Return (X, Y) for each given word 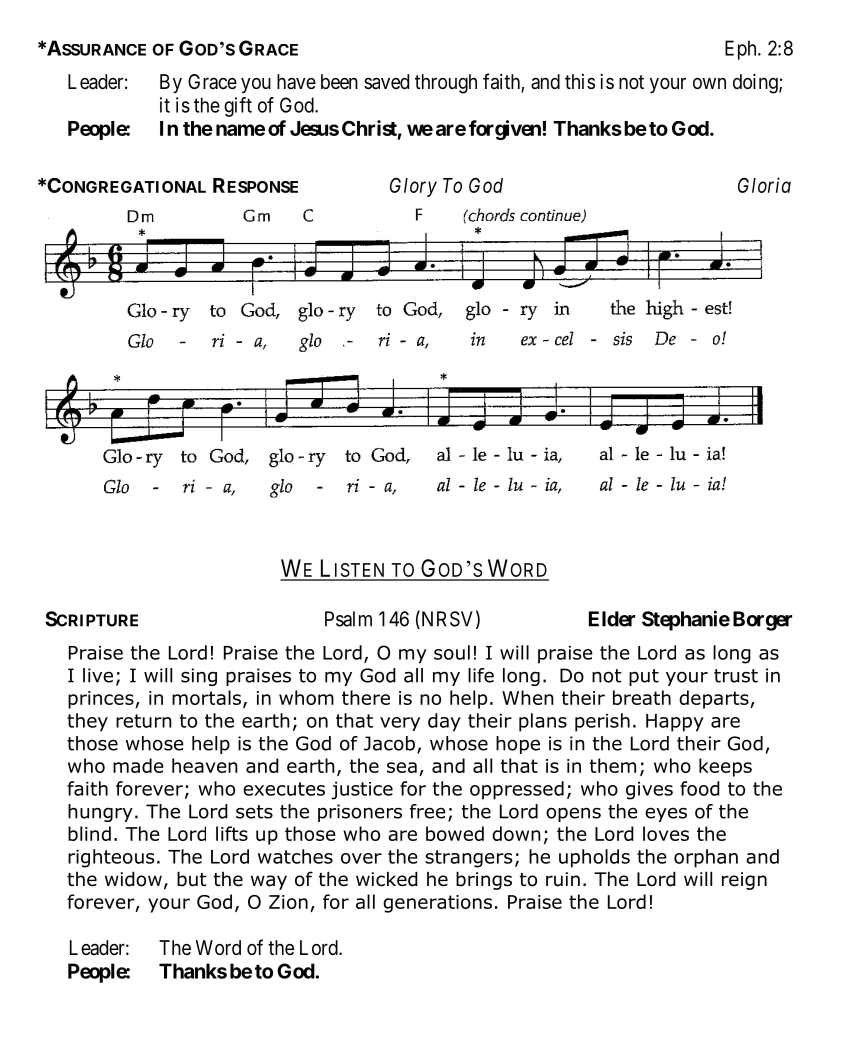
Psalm (348, 619)
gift (238, 107)
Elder (612, 619)
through (446, 84)
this (580, 81)
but (192, 879)
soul (452, 652)
